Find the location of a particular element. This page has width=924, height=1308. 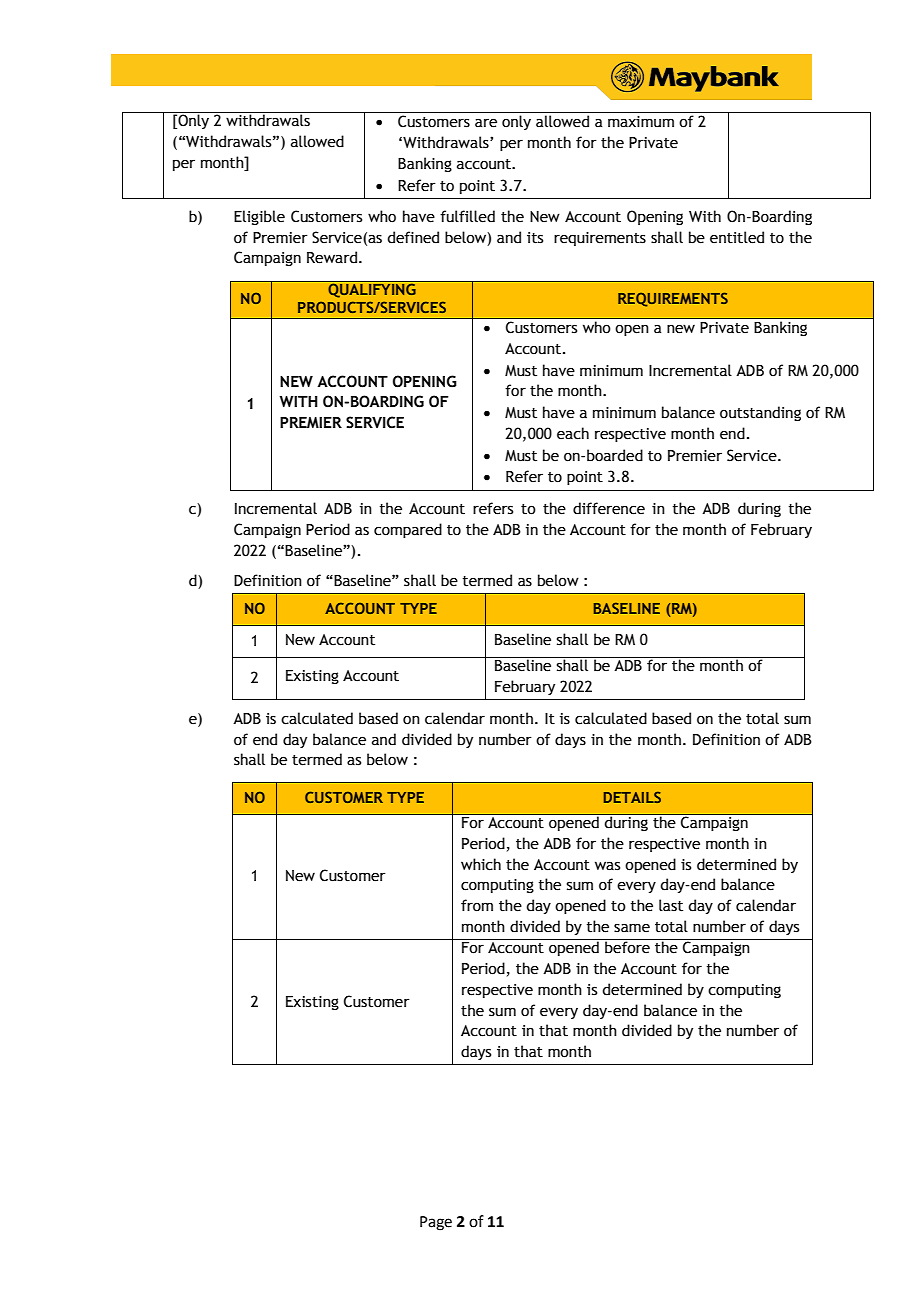

each is located at coordinates (573, 433).
